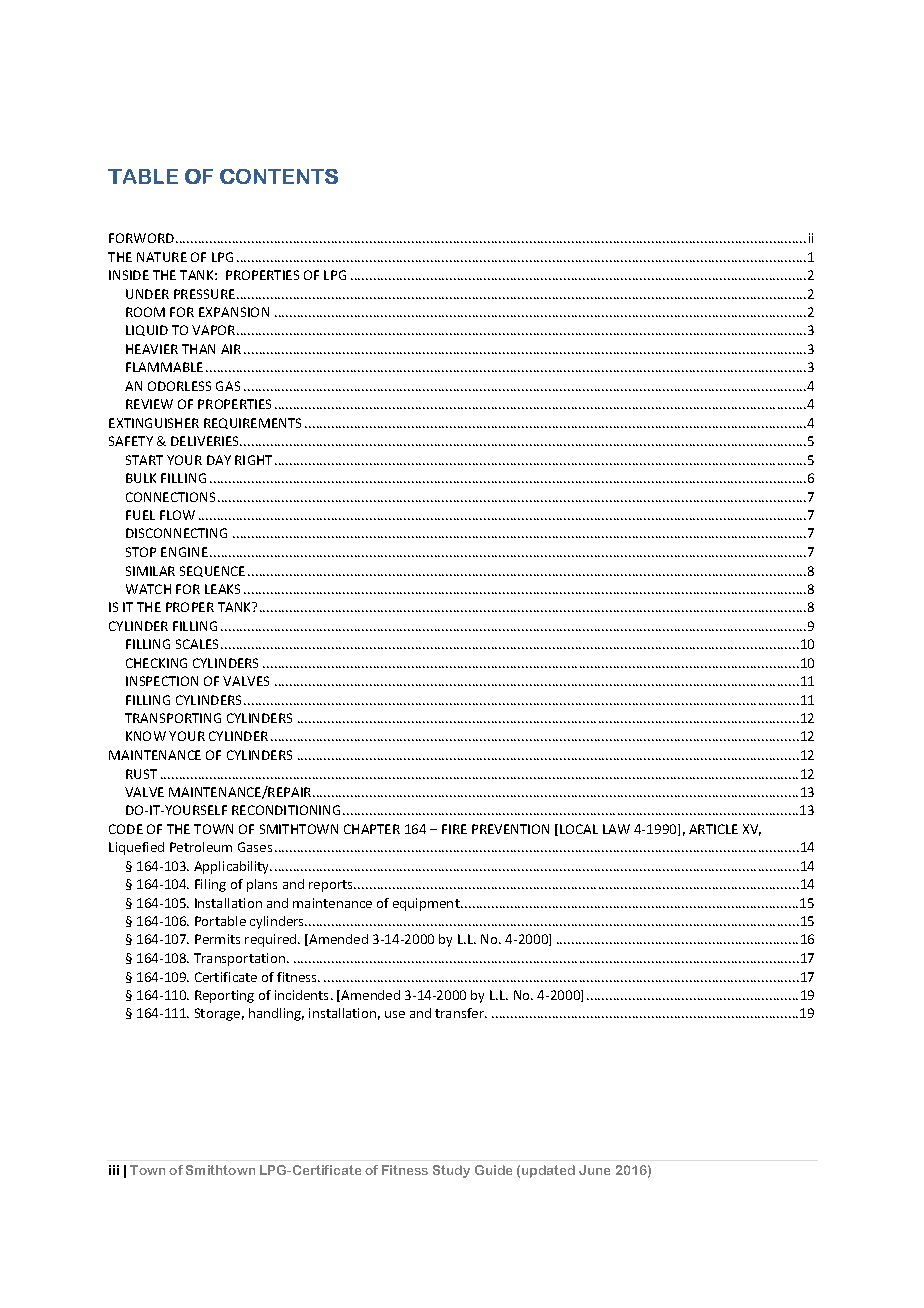  Describe the element at coordinates (215, 330) in the screenshot. I see `VAPOR` at that location.
